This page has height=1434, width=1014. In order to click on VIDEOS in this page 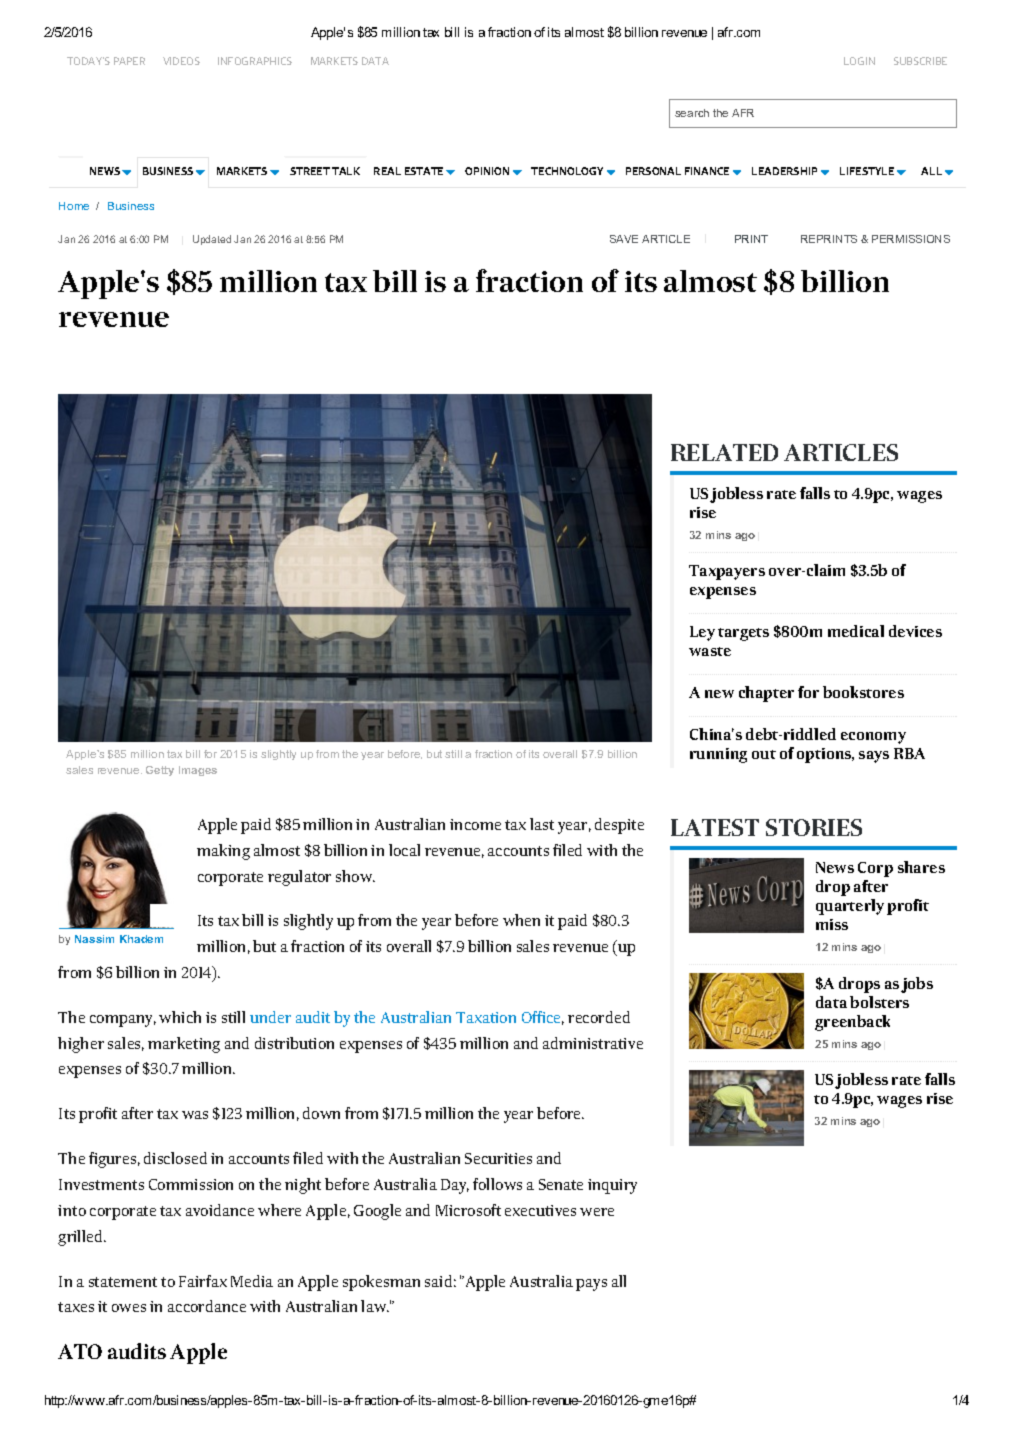, I will do `click(181, 61)`.
